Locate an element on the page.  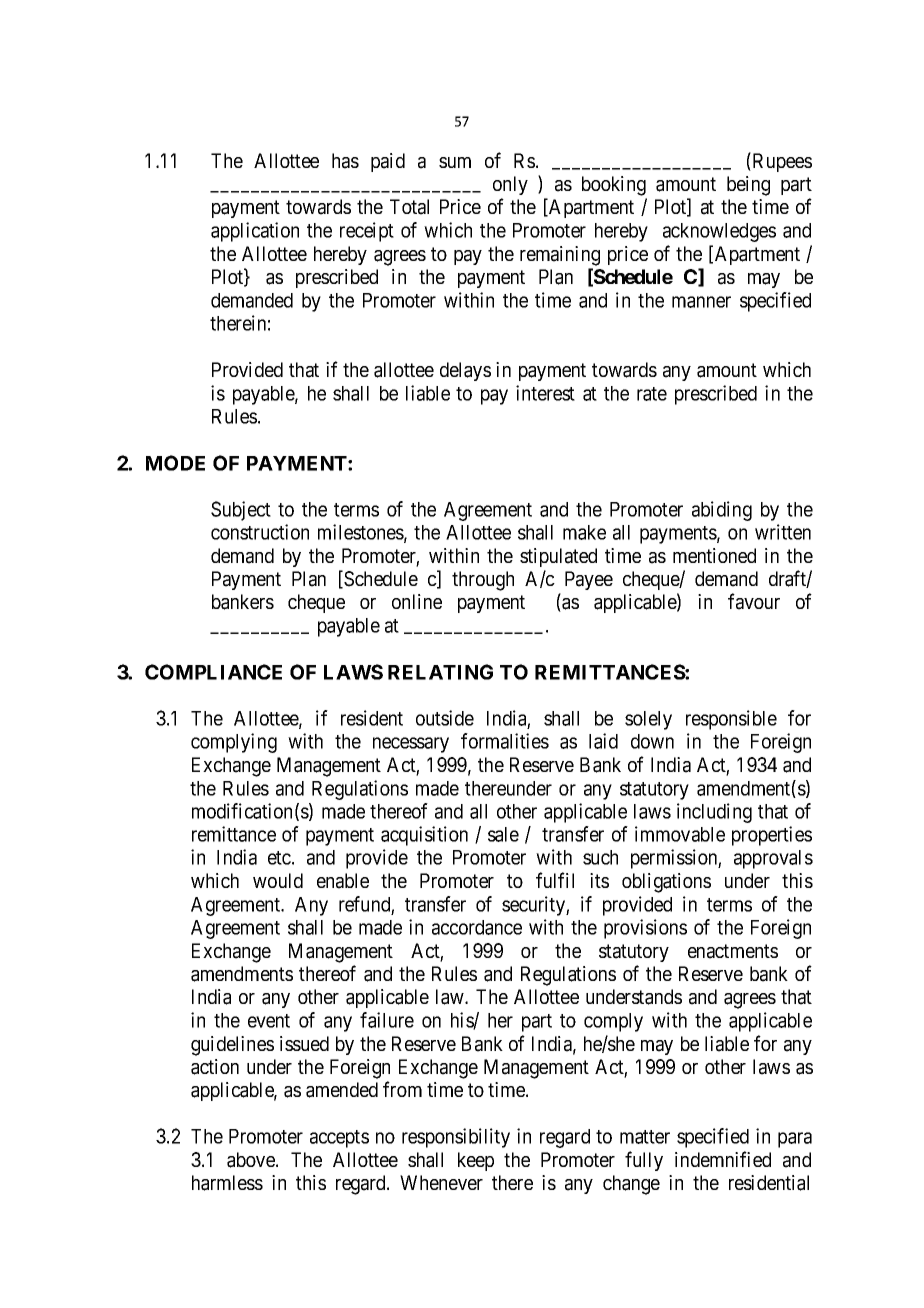
harmless is located at coordinates (227, 1183).
